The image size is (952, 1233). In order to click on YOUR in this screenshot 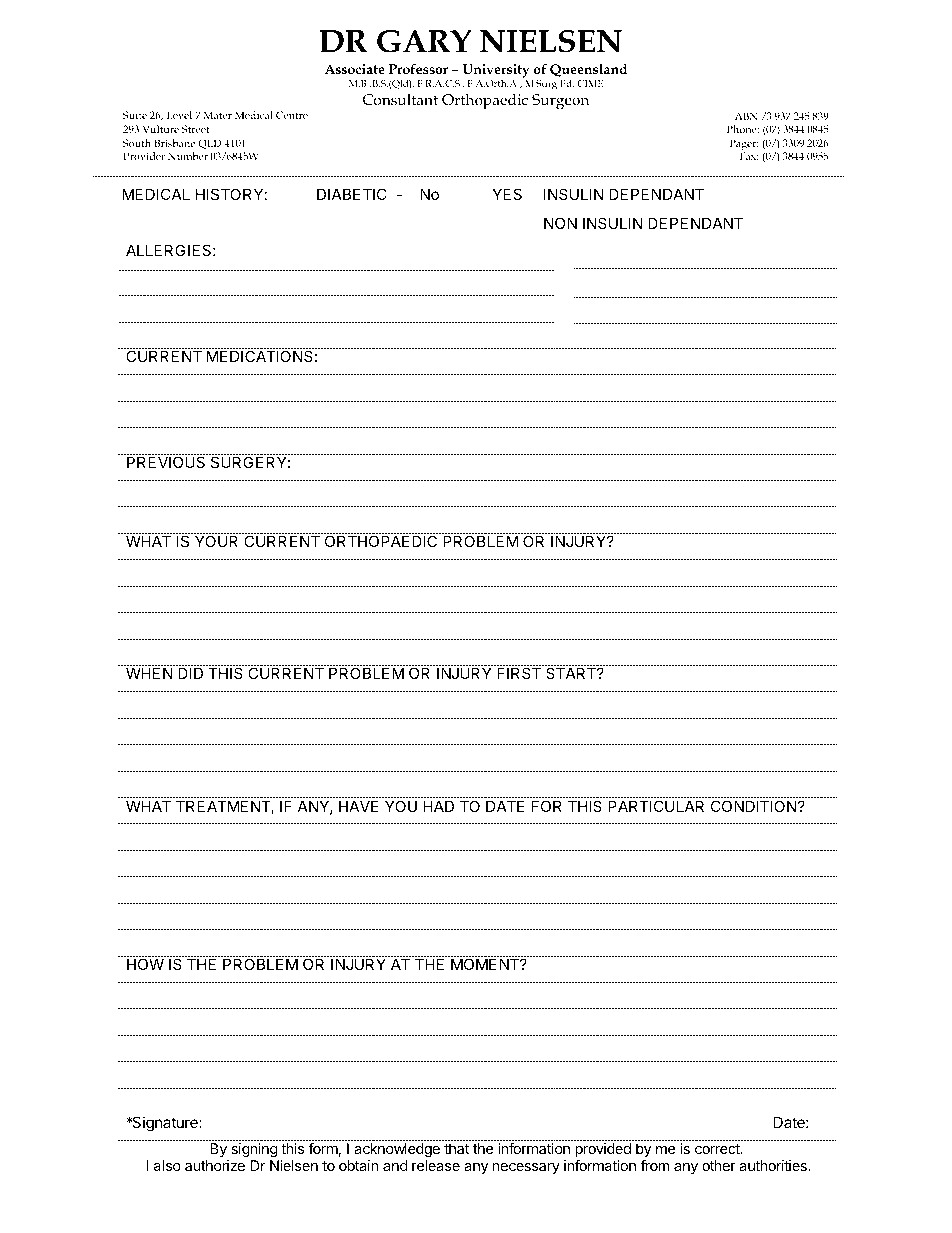, I will do `click(216, 541)`.
